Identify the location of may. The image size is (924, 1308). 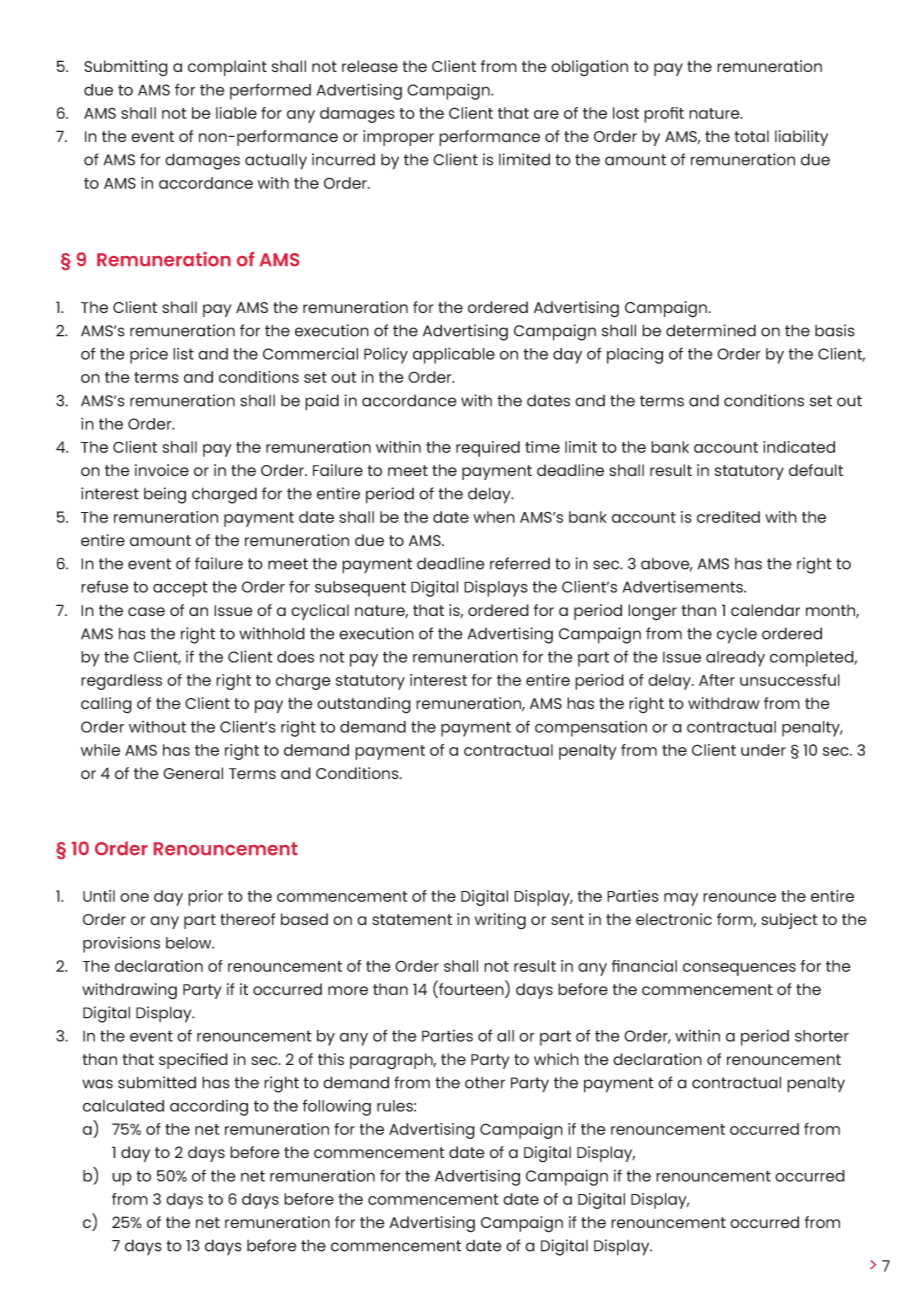
(681, 899).
